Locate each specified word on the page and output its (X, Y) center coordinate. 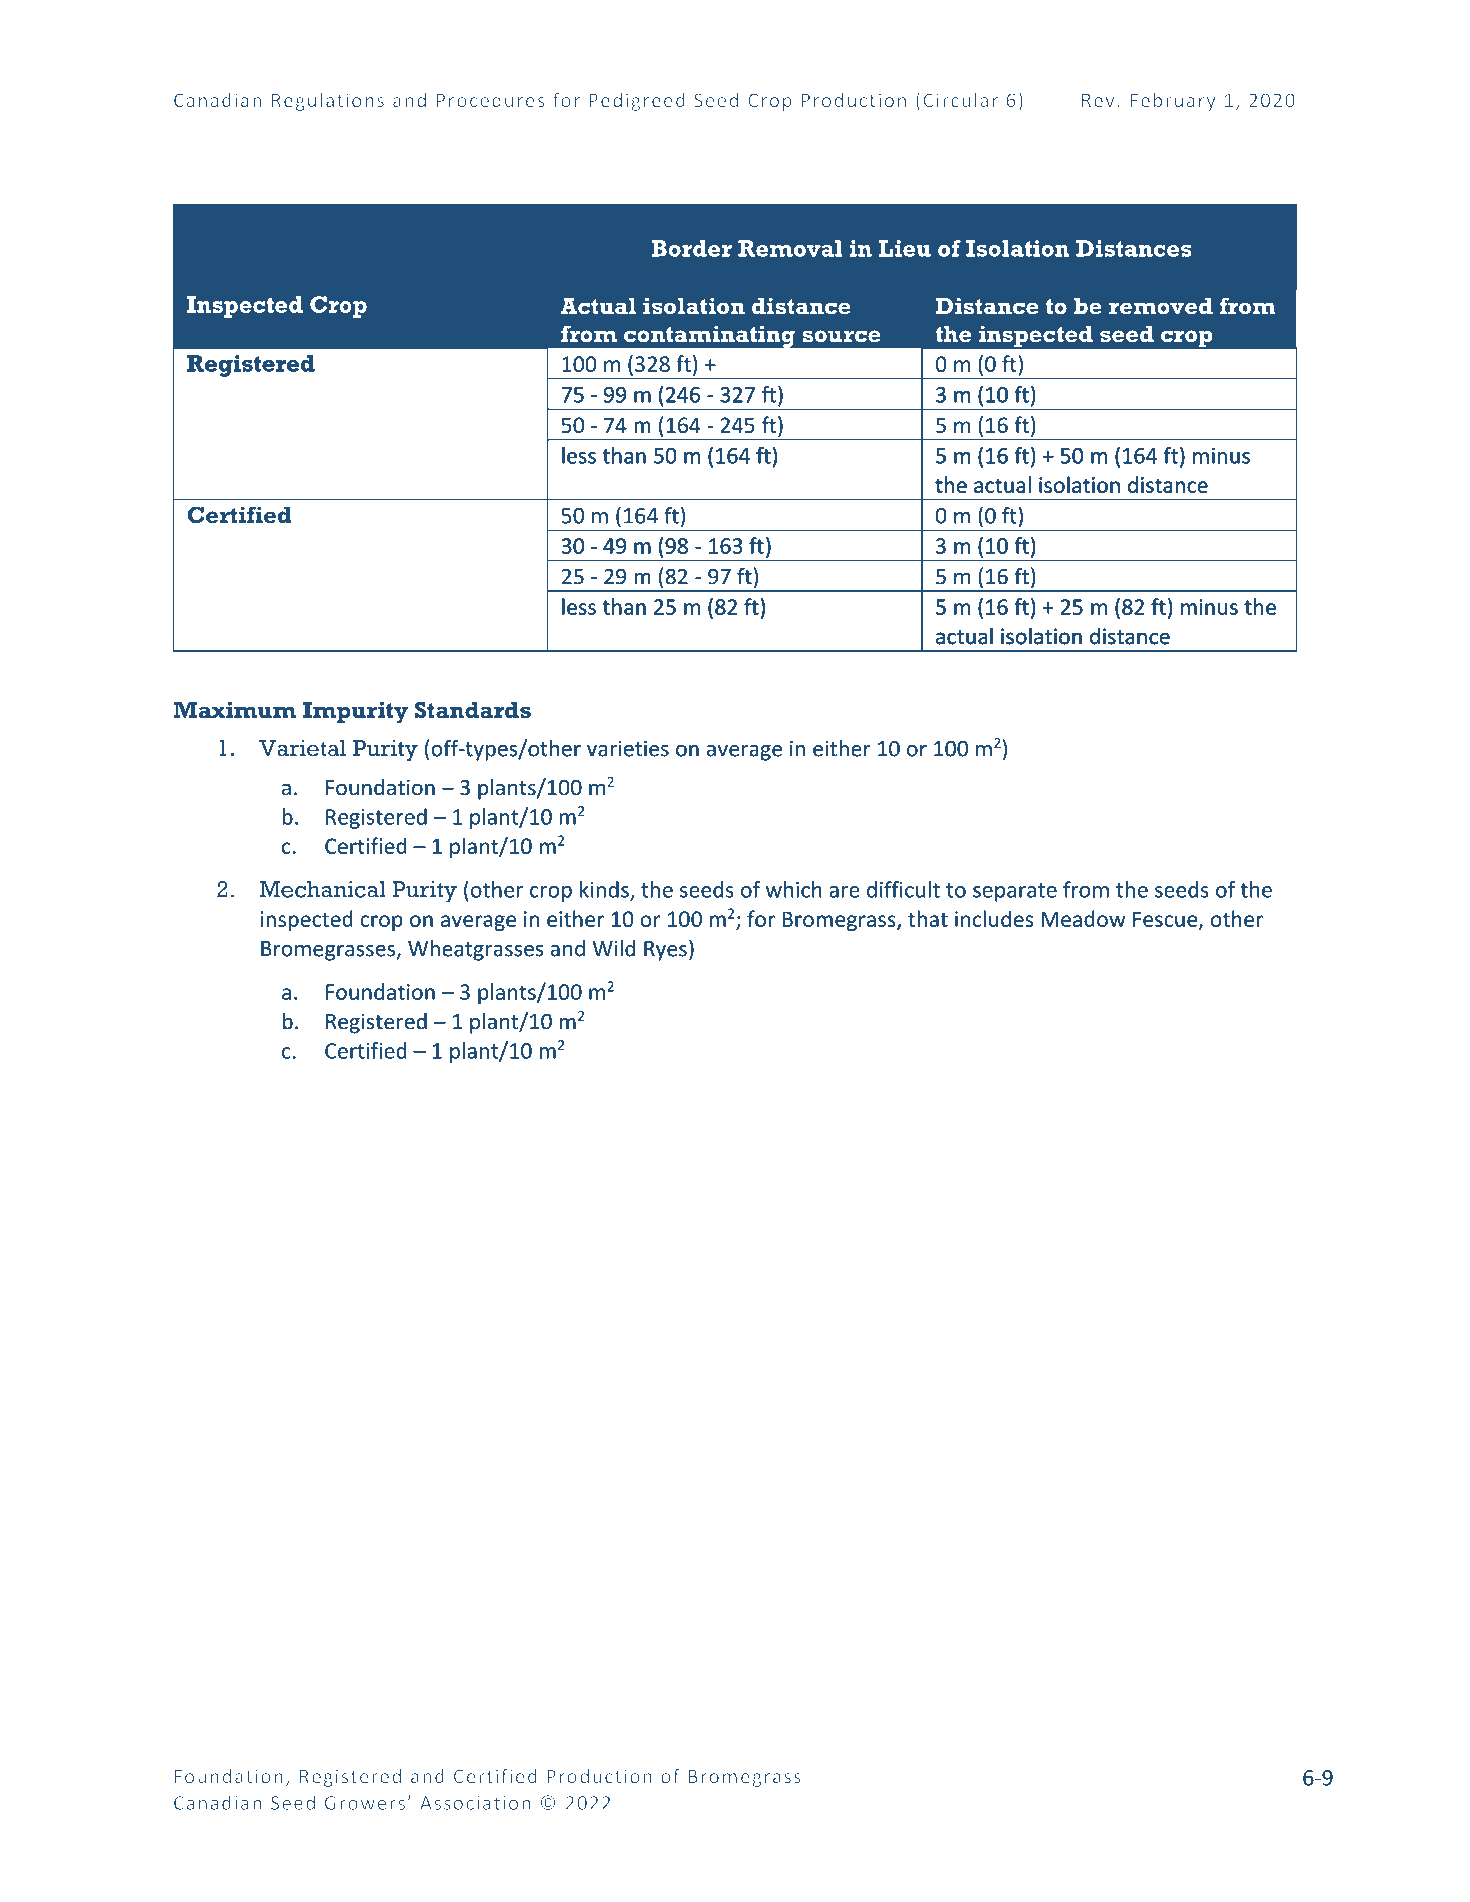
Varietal (302, 748)
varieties (628, 748)
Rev (1098, 100)
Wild (614, 948)
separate (1015, 892)
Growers (365, 1803)
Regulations (328, 101)
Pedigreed (637, 102)
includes (994, 918)
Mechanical (323, 889)
